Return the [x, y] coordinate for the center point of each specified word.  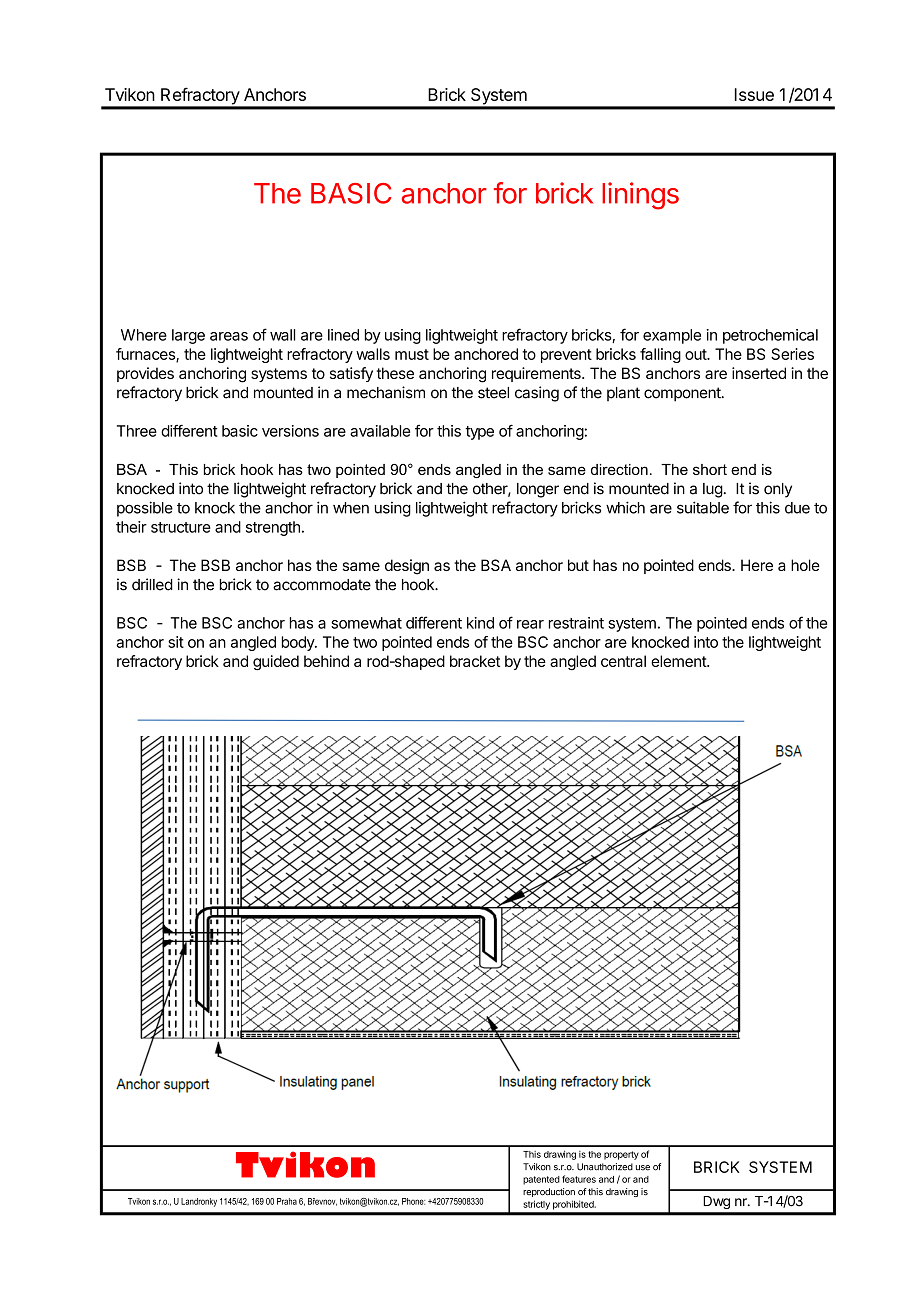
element [679, 661]
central [623, 661]
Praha [287, 1201]
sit [176, 642]
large [188, 336]
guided [276, 663]
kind [480, 623]
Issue [754, 94]
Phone [413, 1201]
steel [493, 393]
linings [640, 196]
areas [229, 336]
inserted [759, 373]
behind [326, 661]
